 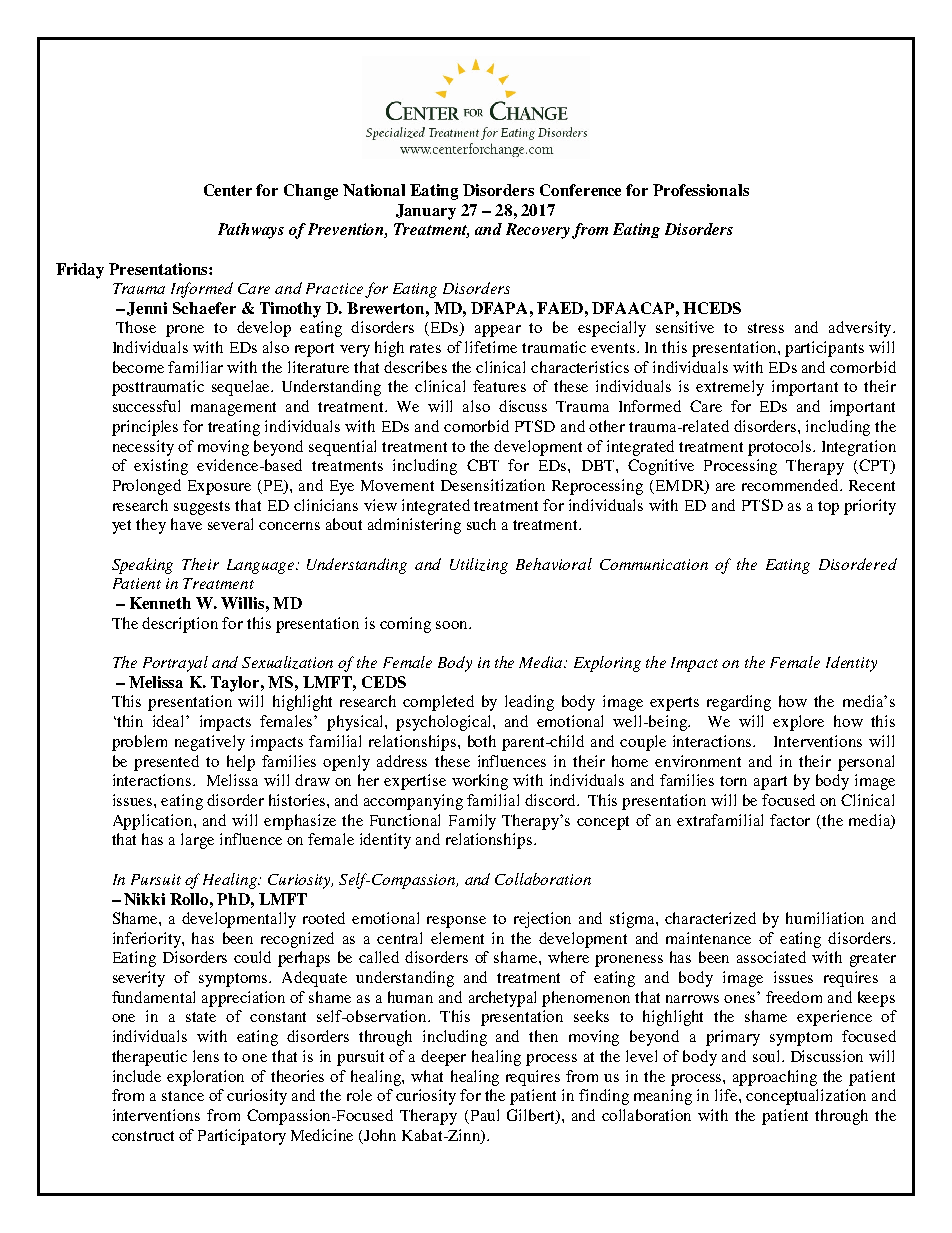 I want to click on Utilizing, so click(x=479, y=566).
